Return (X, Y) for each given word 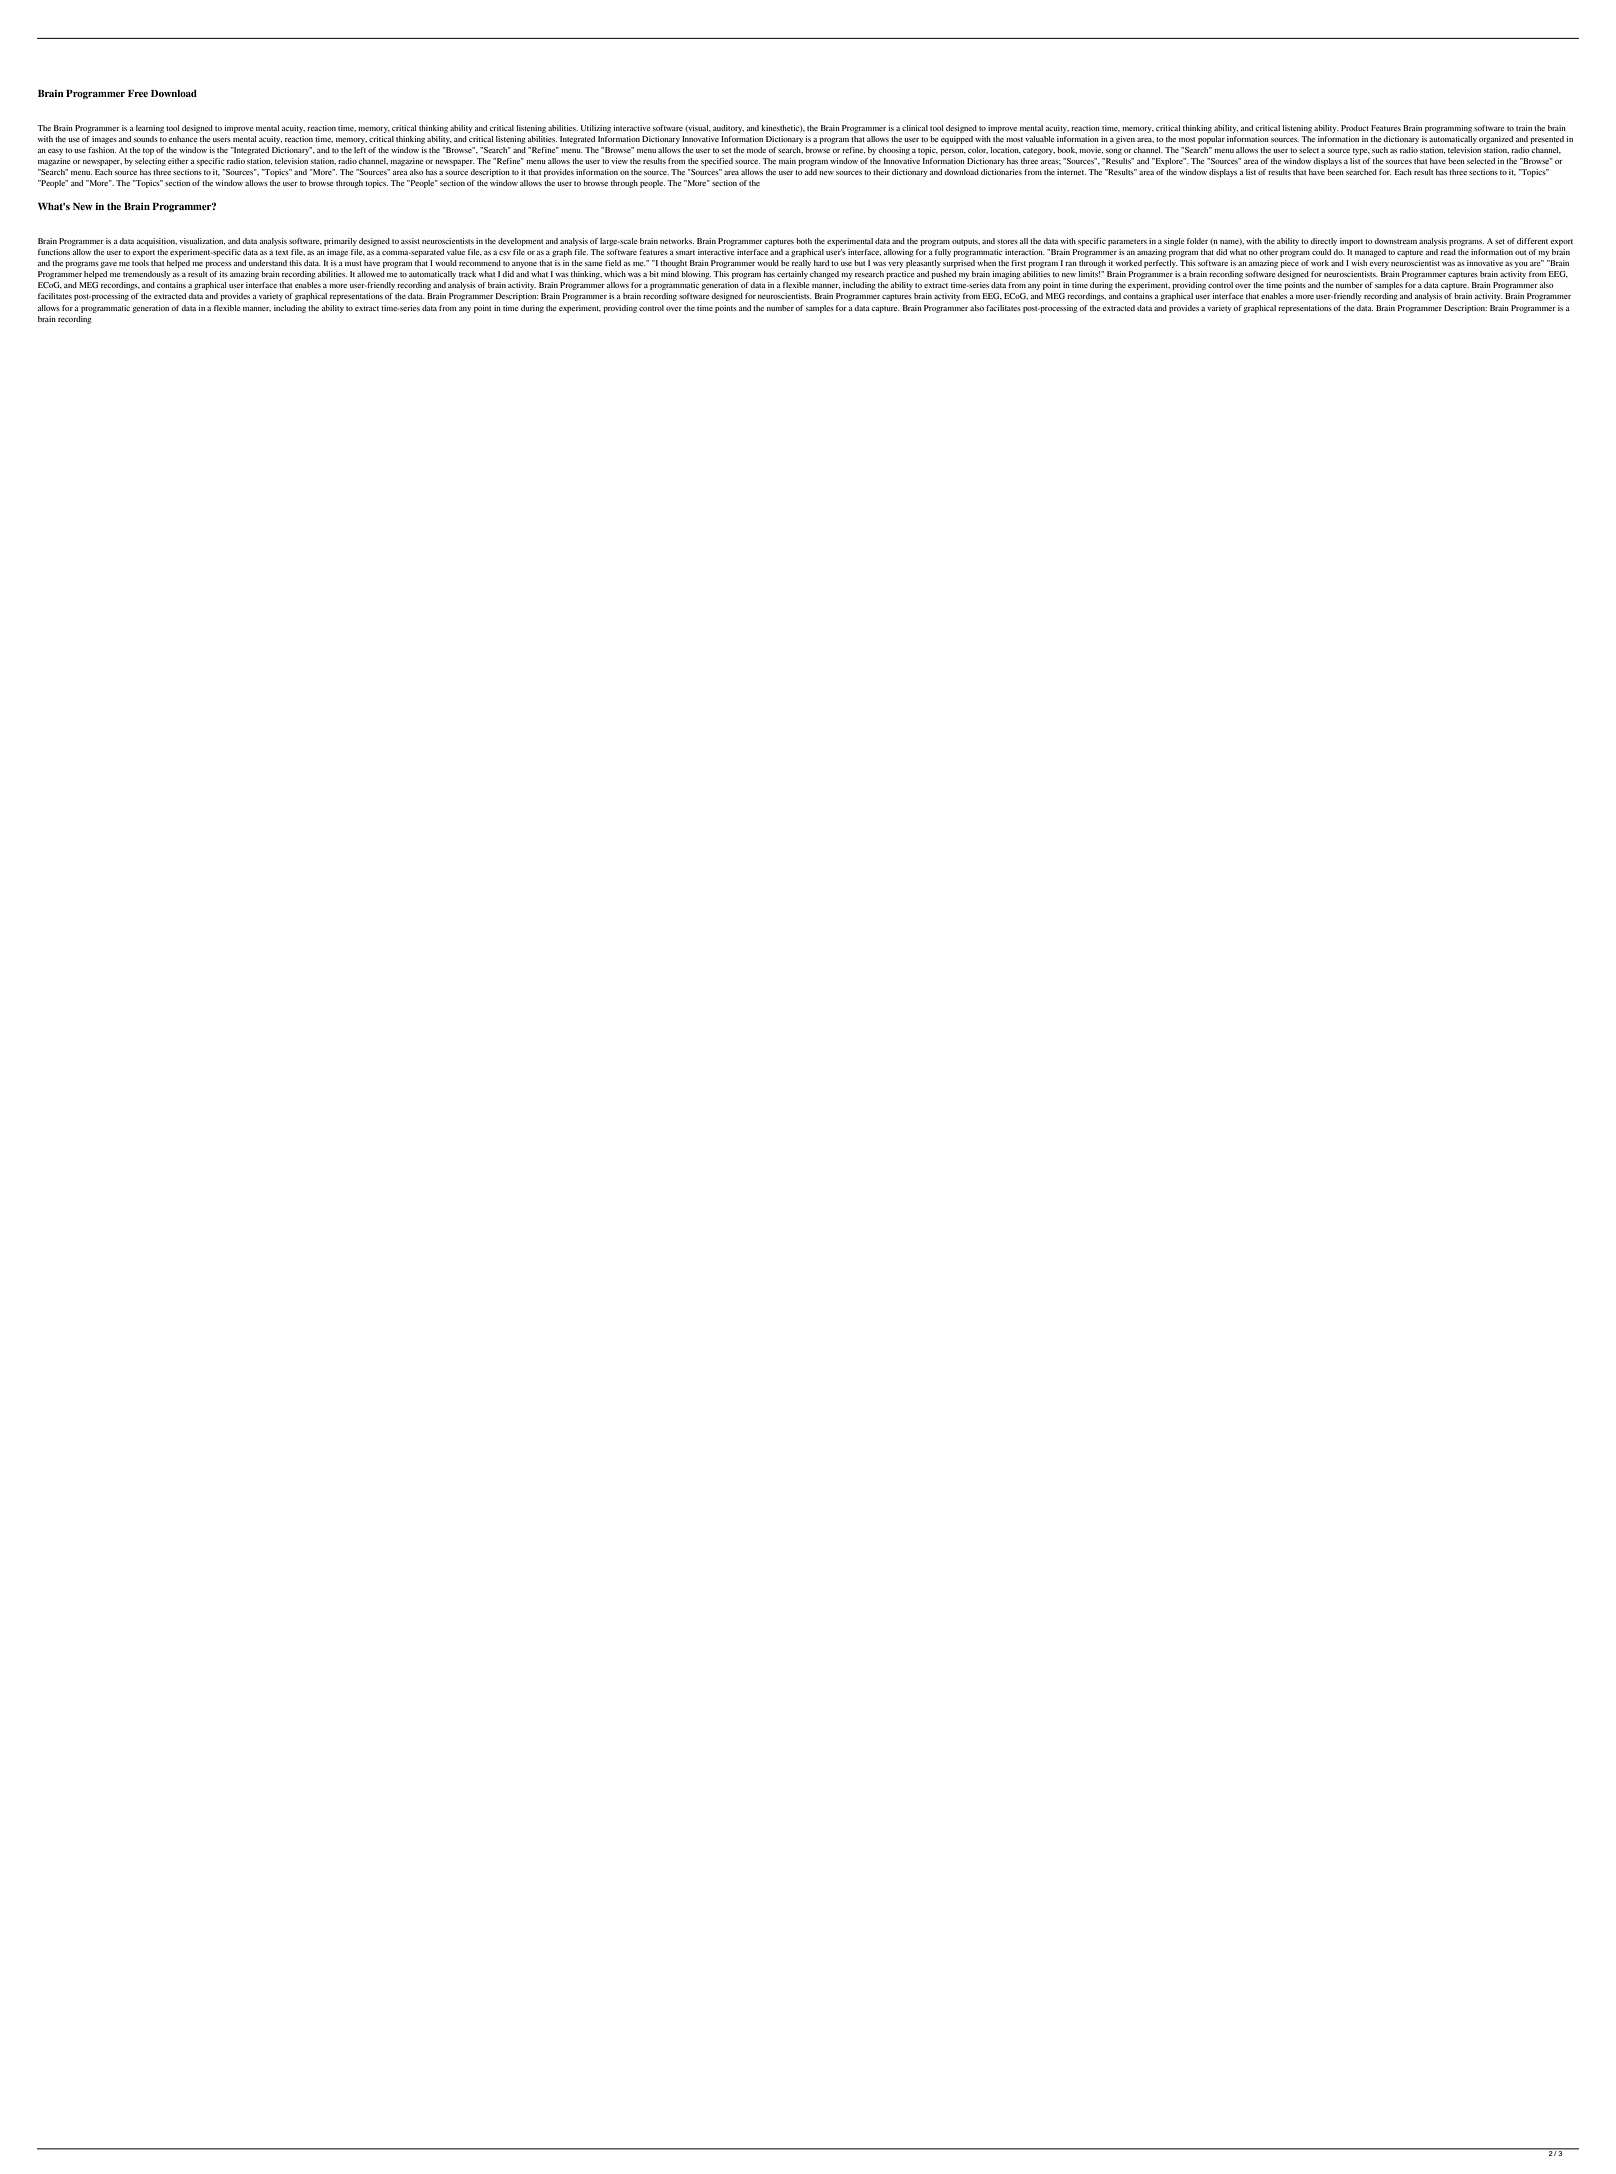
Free (138, 93)
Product (1355, 128)
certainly (792, 275)
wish (1359, 263)
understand (268, 263)
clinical (915, 128)
